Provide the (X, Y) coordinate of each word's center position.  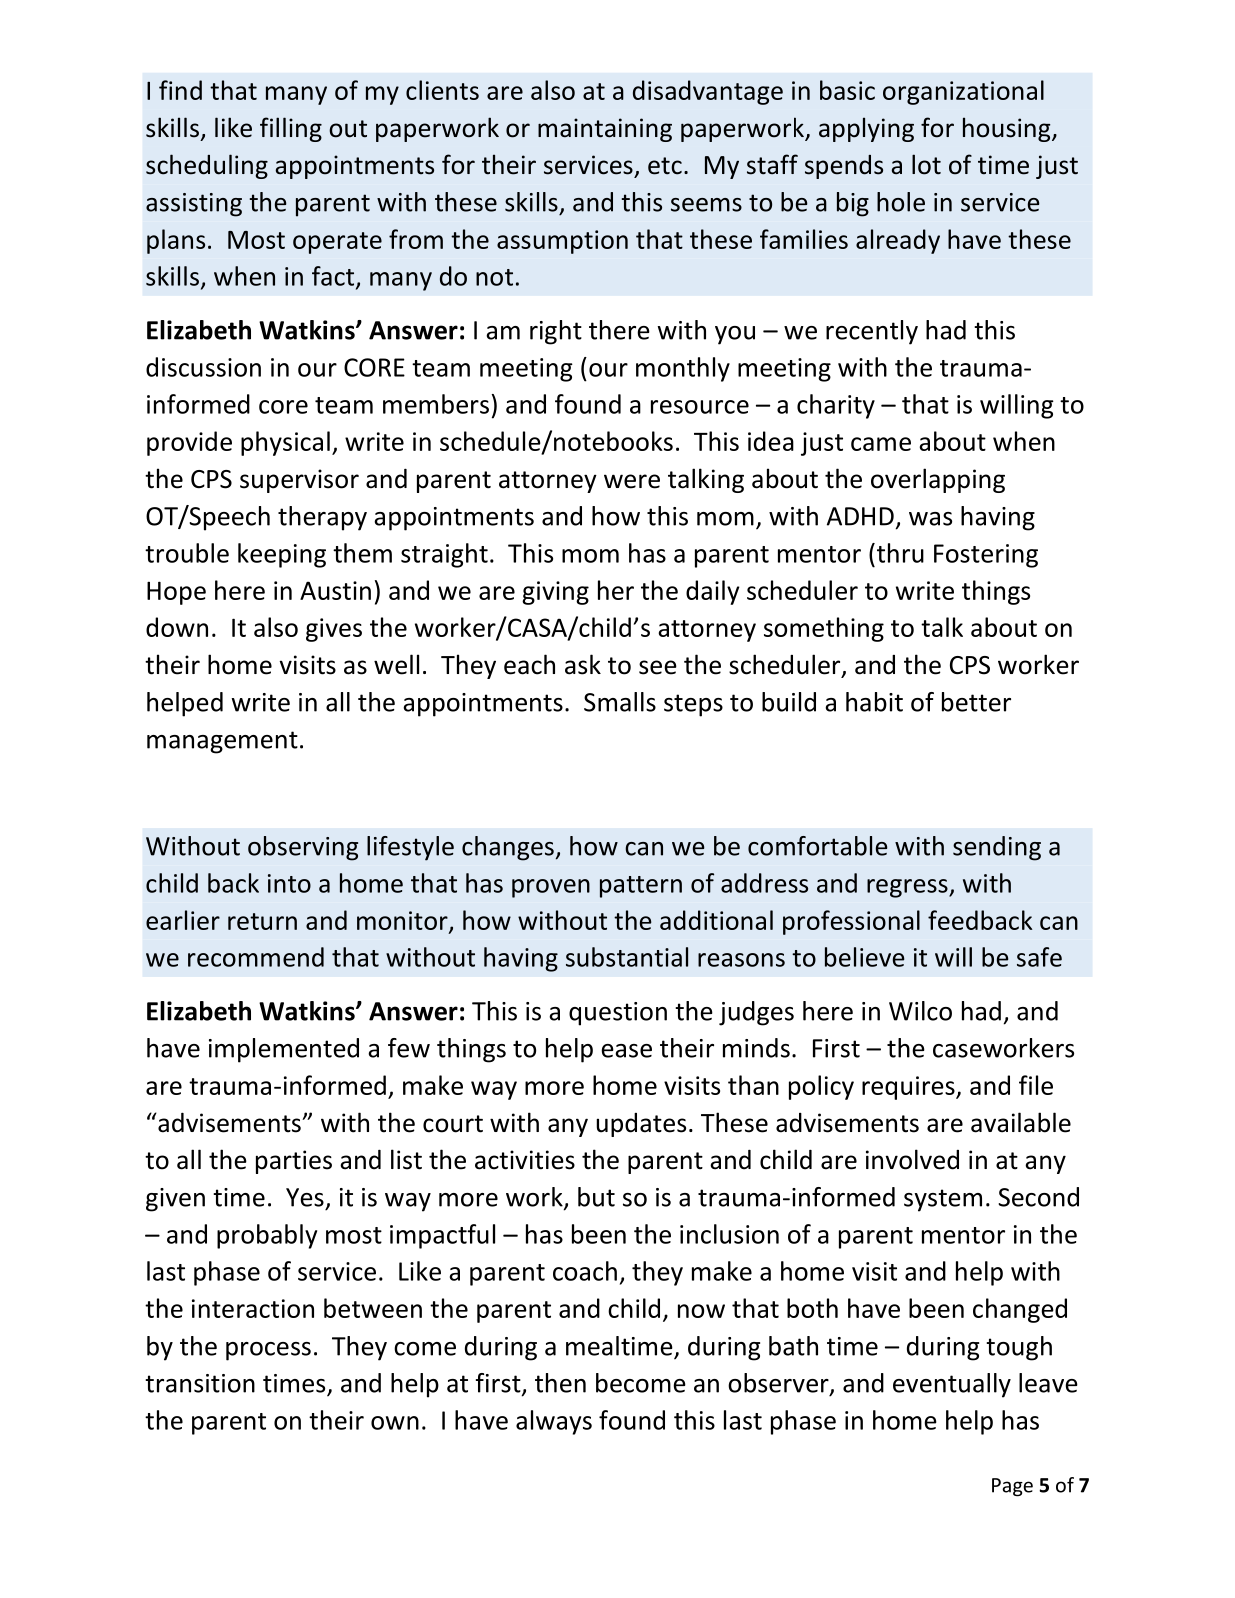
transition (200, 1383)
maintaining (605, 130)
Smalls (620, 702)
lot (926, 164)
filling (291, 129)
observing (303, 848)
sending (997, 848)
